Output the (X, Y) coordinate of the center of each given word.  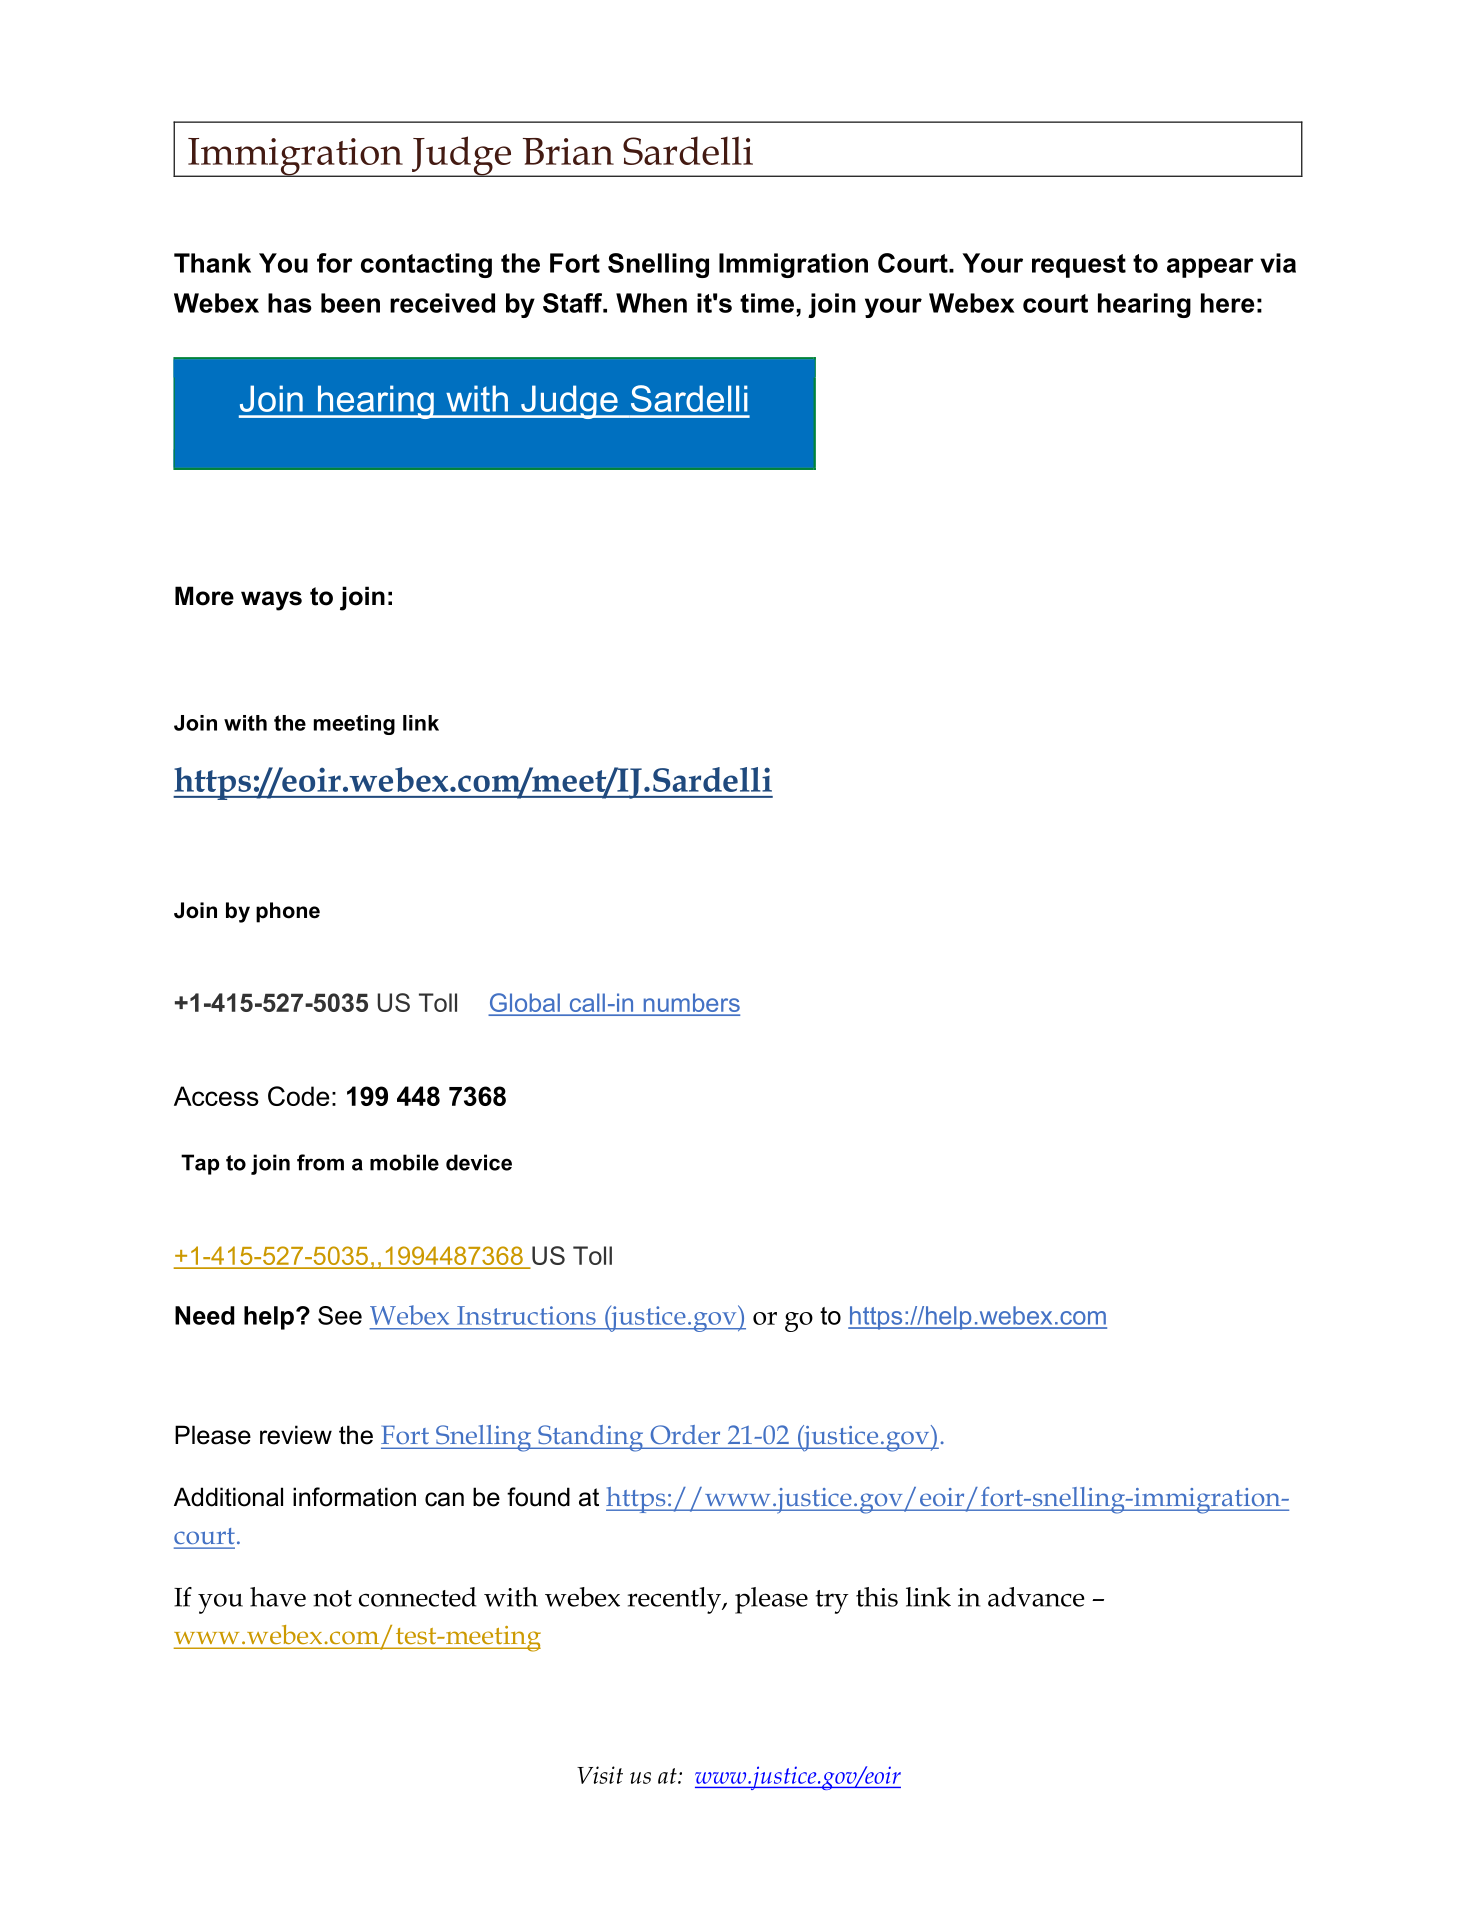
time (767, 303)
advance (1036, 1597)
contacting (426, 265)
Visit (600, 1775)
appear (1210, 268)
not (332, 1598)
